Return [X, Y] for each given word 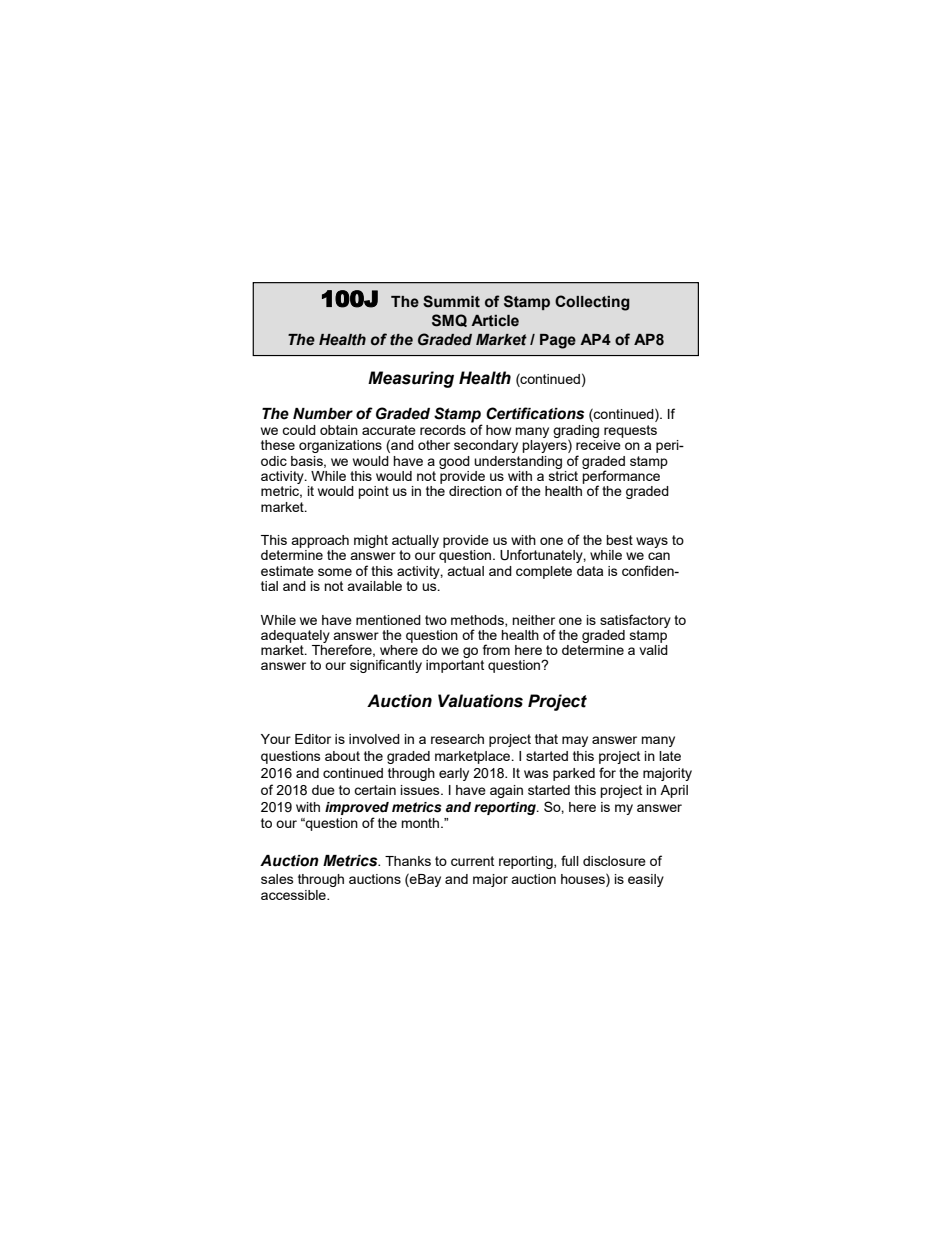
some [335, 572]
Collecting [592, 303]
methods [478, 621]
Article [495, 321]
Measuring [411, 379]
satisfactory [635, 621]
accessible [294, 895]
